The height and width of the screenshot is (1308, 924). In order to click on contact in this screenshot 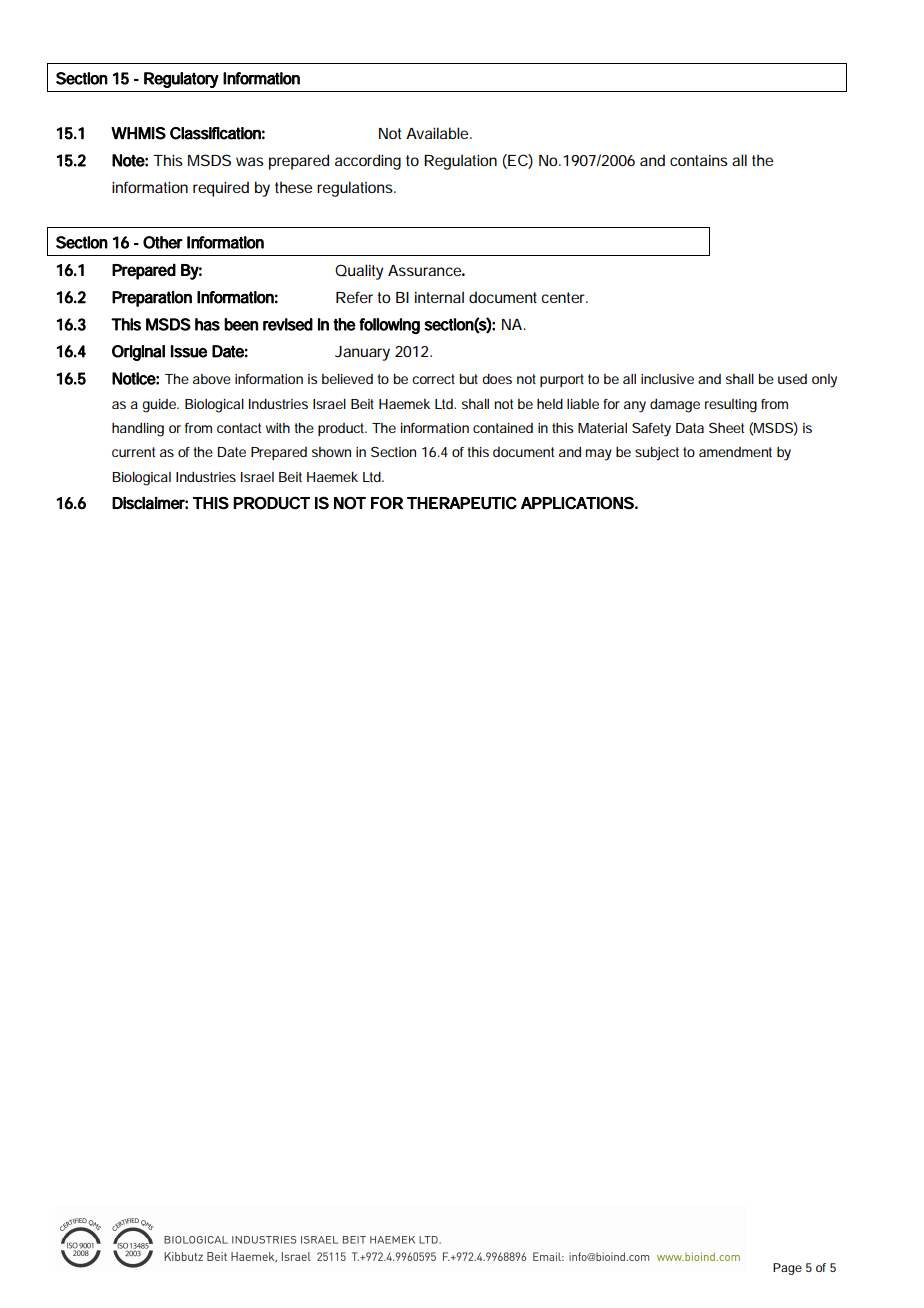, I will do `click(239, 428)`.
